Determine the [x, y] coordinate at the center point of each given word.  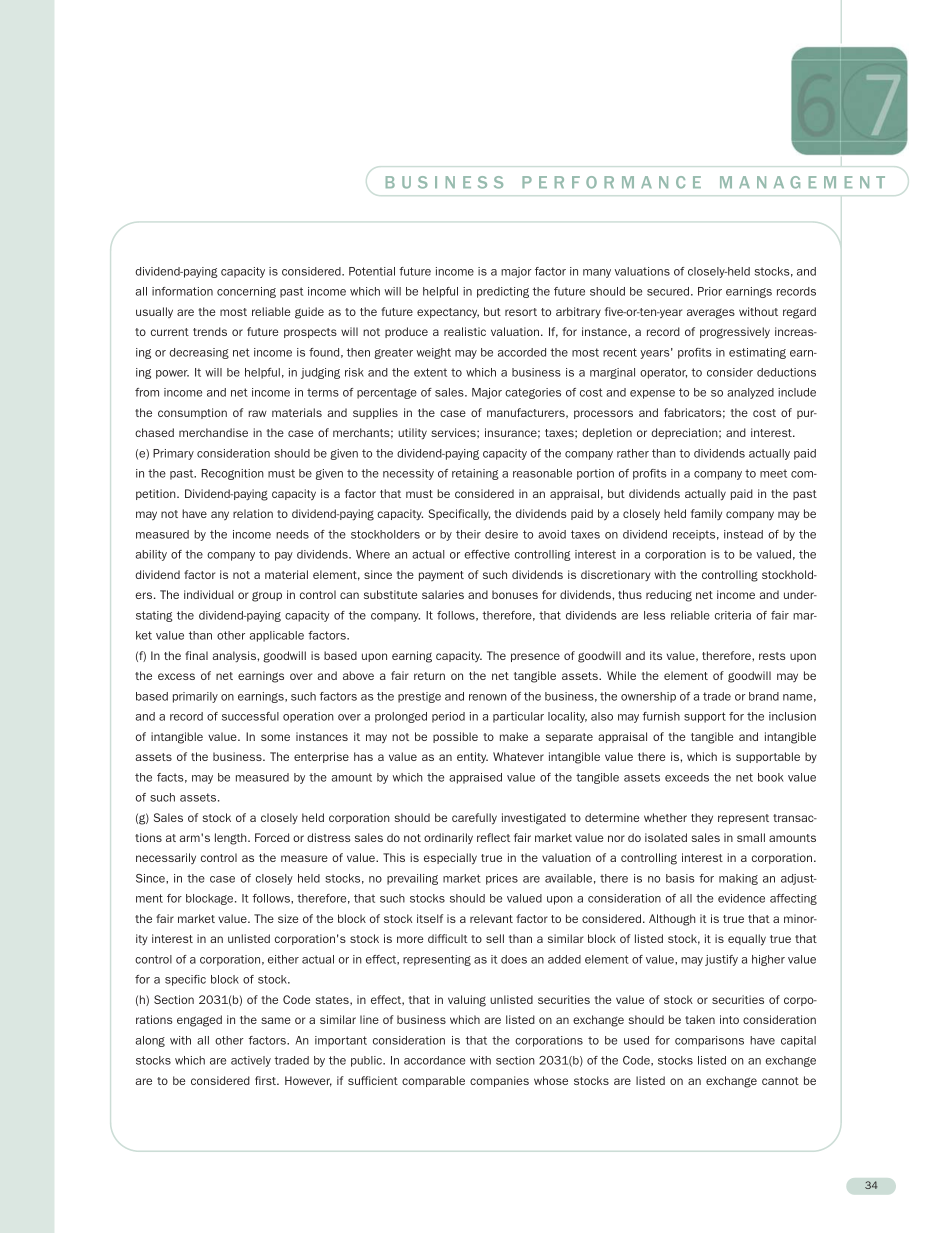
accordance [434, 1060]
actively [251, 1061]
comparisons [709, 1041]
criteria [733, 615]
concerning [246, 292]
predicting [503, 292]
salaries [443, 594]
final [196, 655]
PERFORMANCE [611, 182]
